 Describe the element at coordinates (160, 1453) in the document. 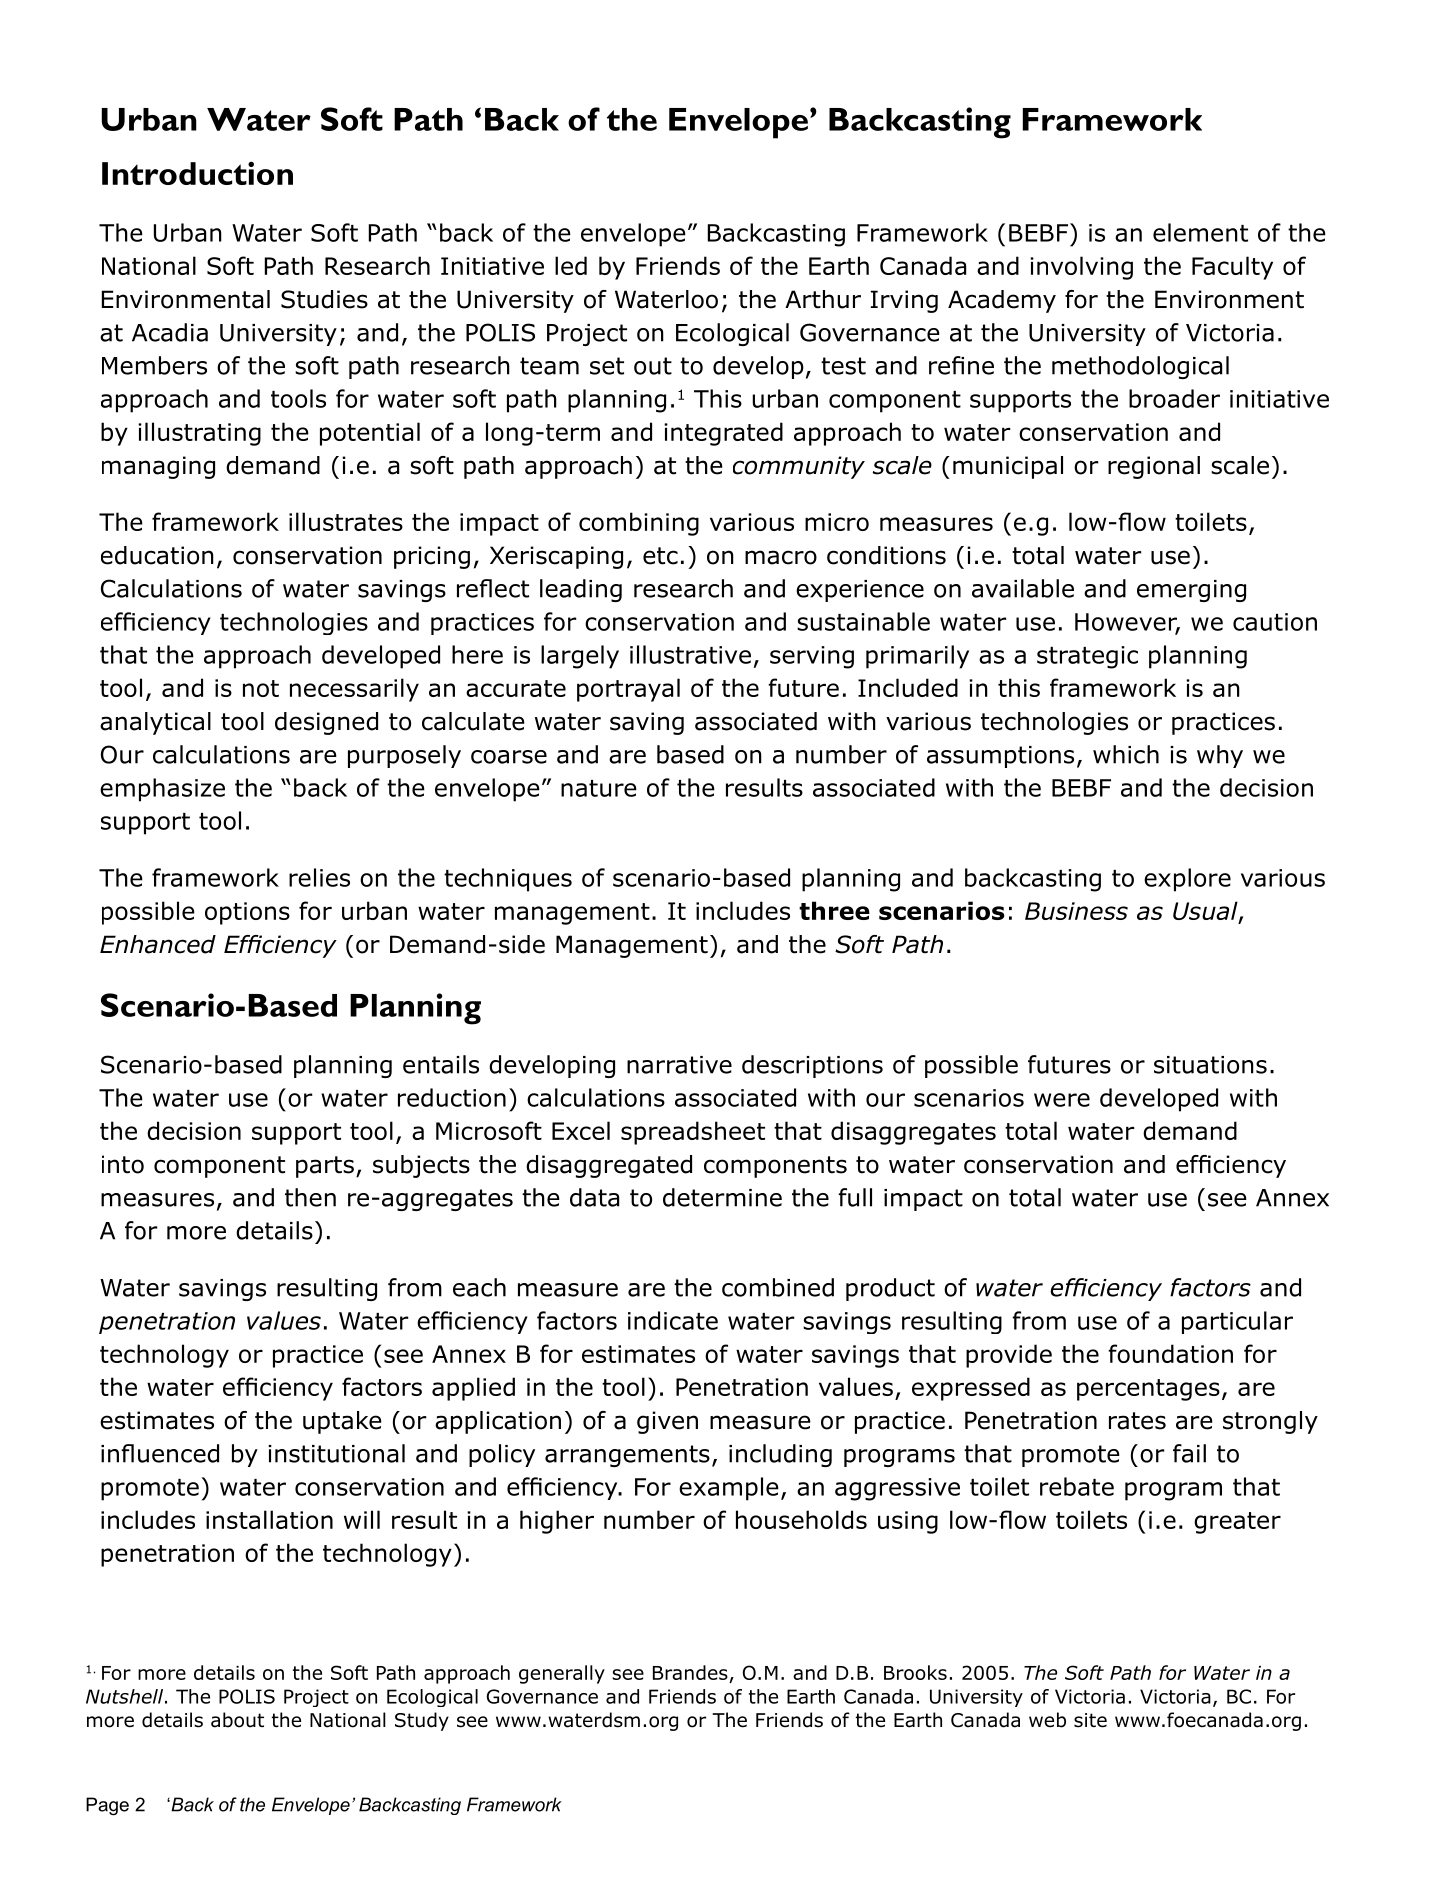

I see `influenced` at that location.
